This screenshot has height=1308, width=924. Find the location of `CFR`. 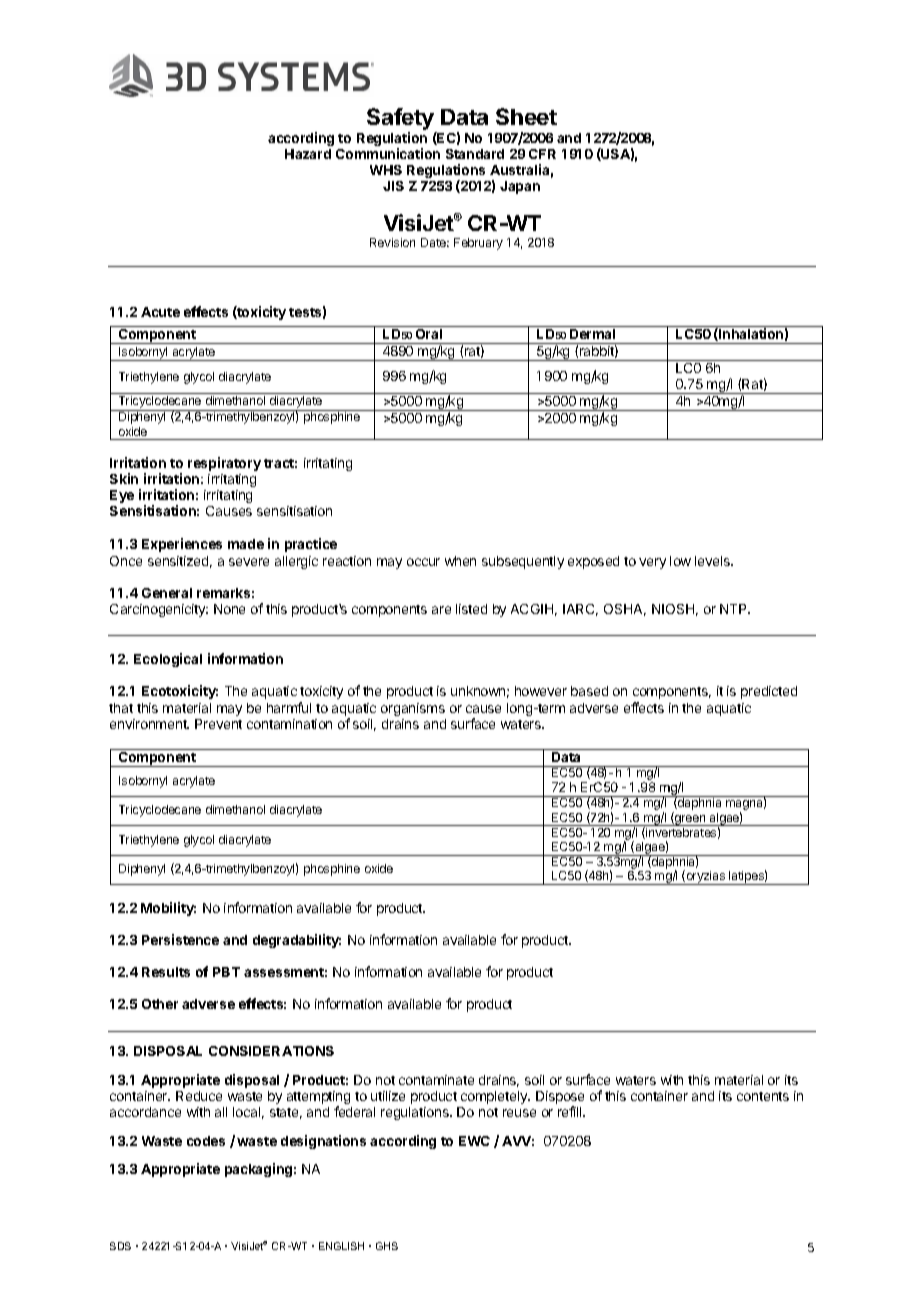

CFR is located at coordinates (542, 154).
